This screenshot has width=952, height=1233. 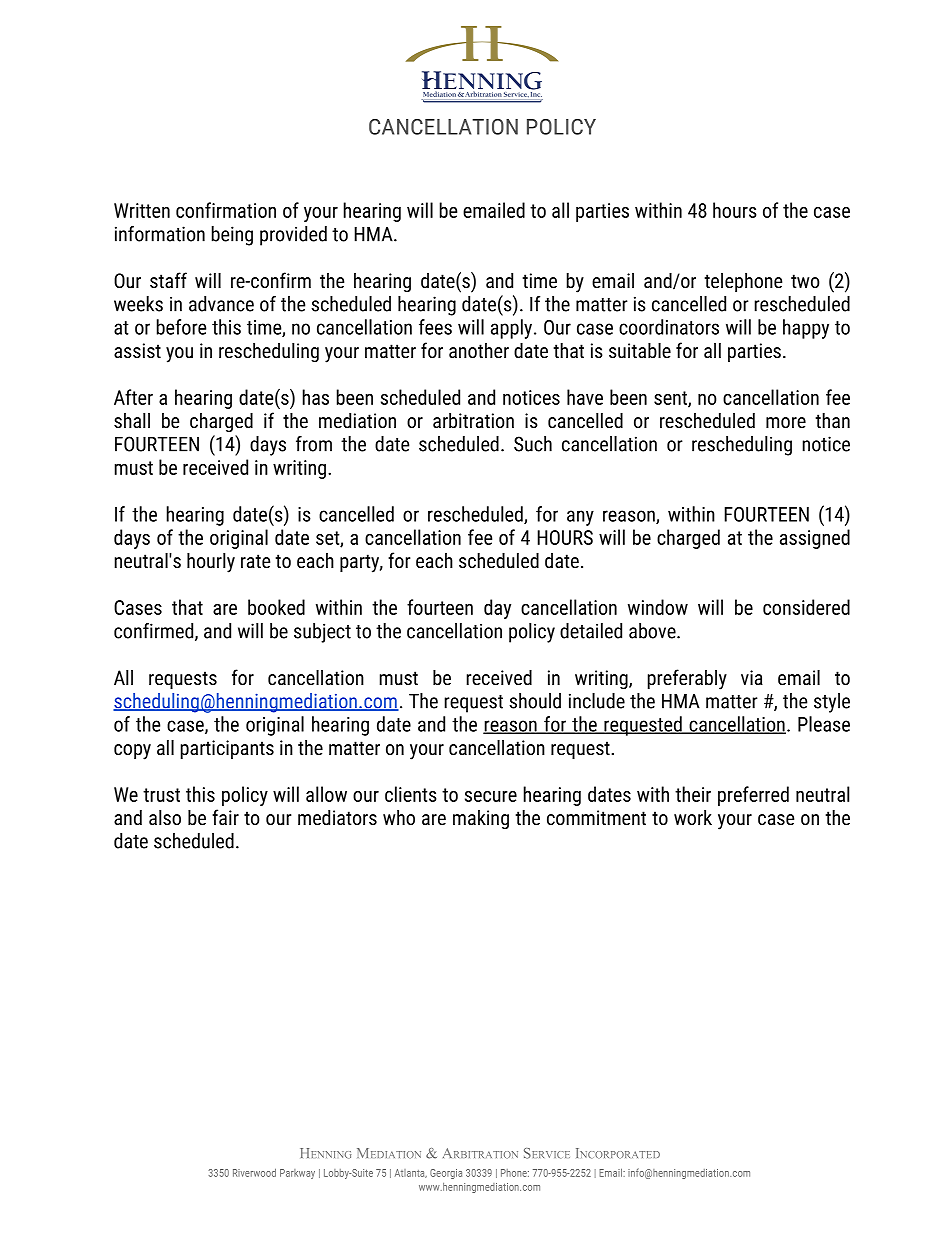 What do you see at coordinates (481, 819) in the screenshot?
I see `making` at bounding box center [481, 819].
